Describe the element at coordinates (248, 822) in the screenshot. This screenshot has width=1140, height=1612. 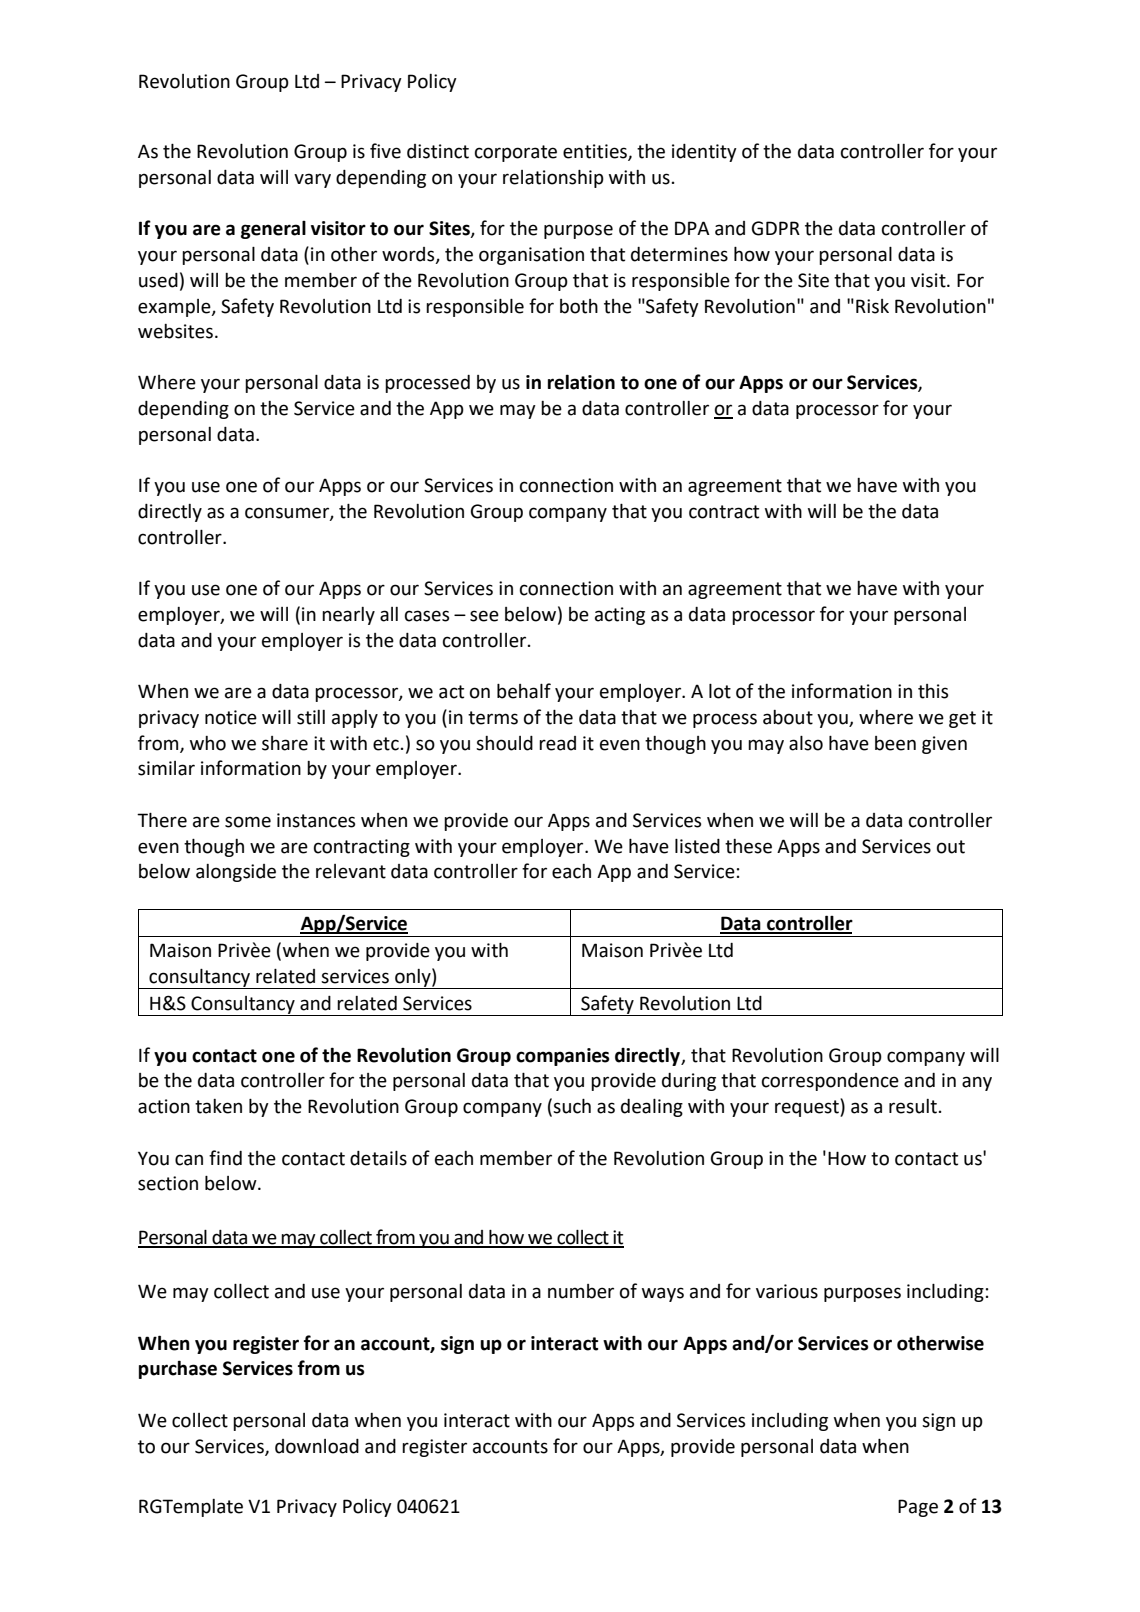
I see `some` at that location.
